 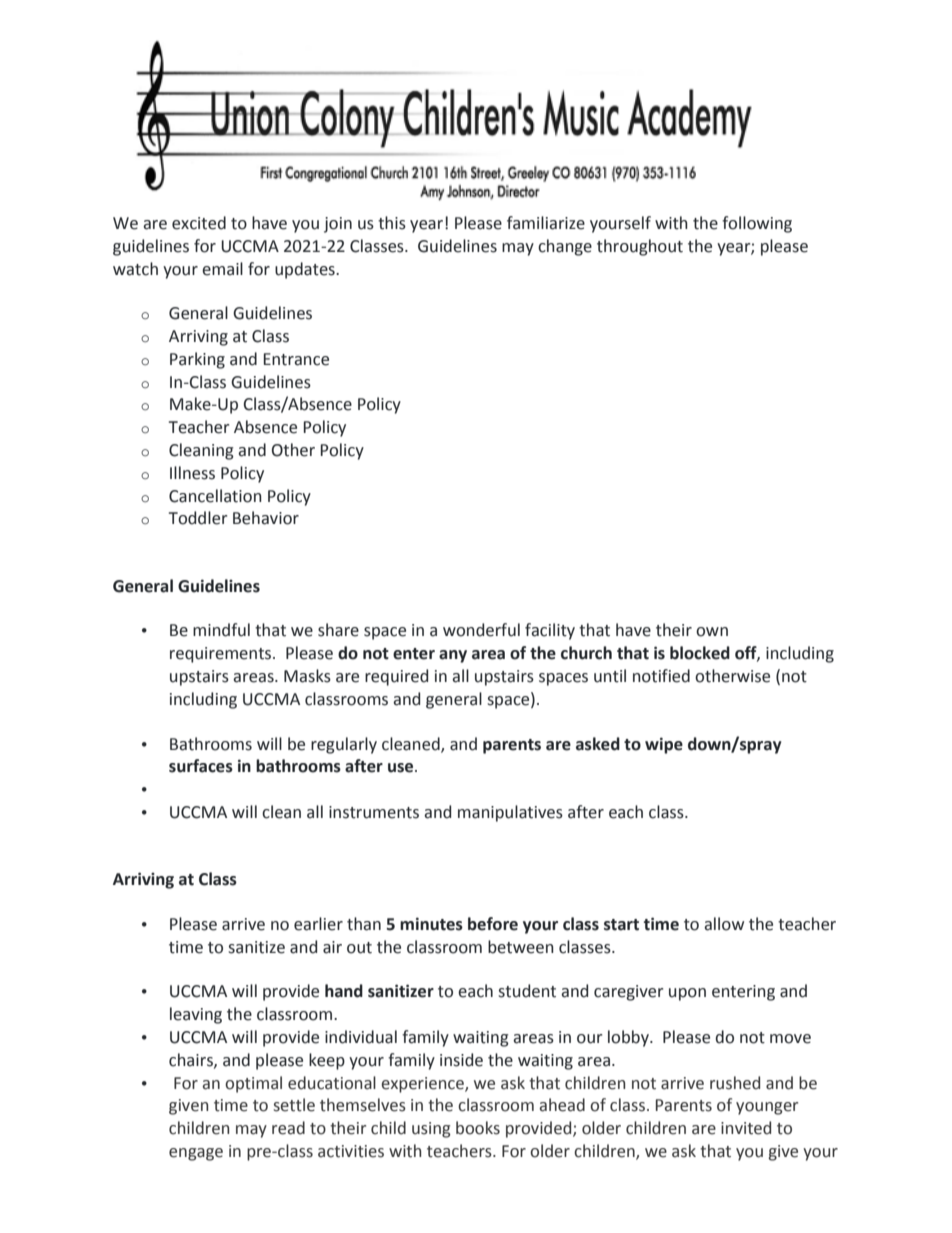 What do you see at coordinates (266, 518) in the screenshot?
I see `Behavior` at bounding box center [266, 518].
